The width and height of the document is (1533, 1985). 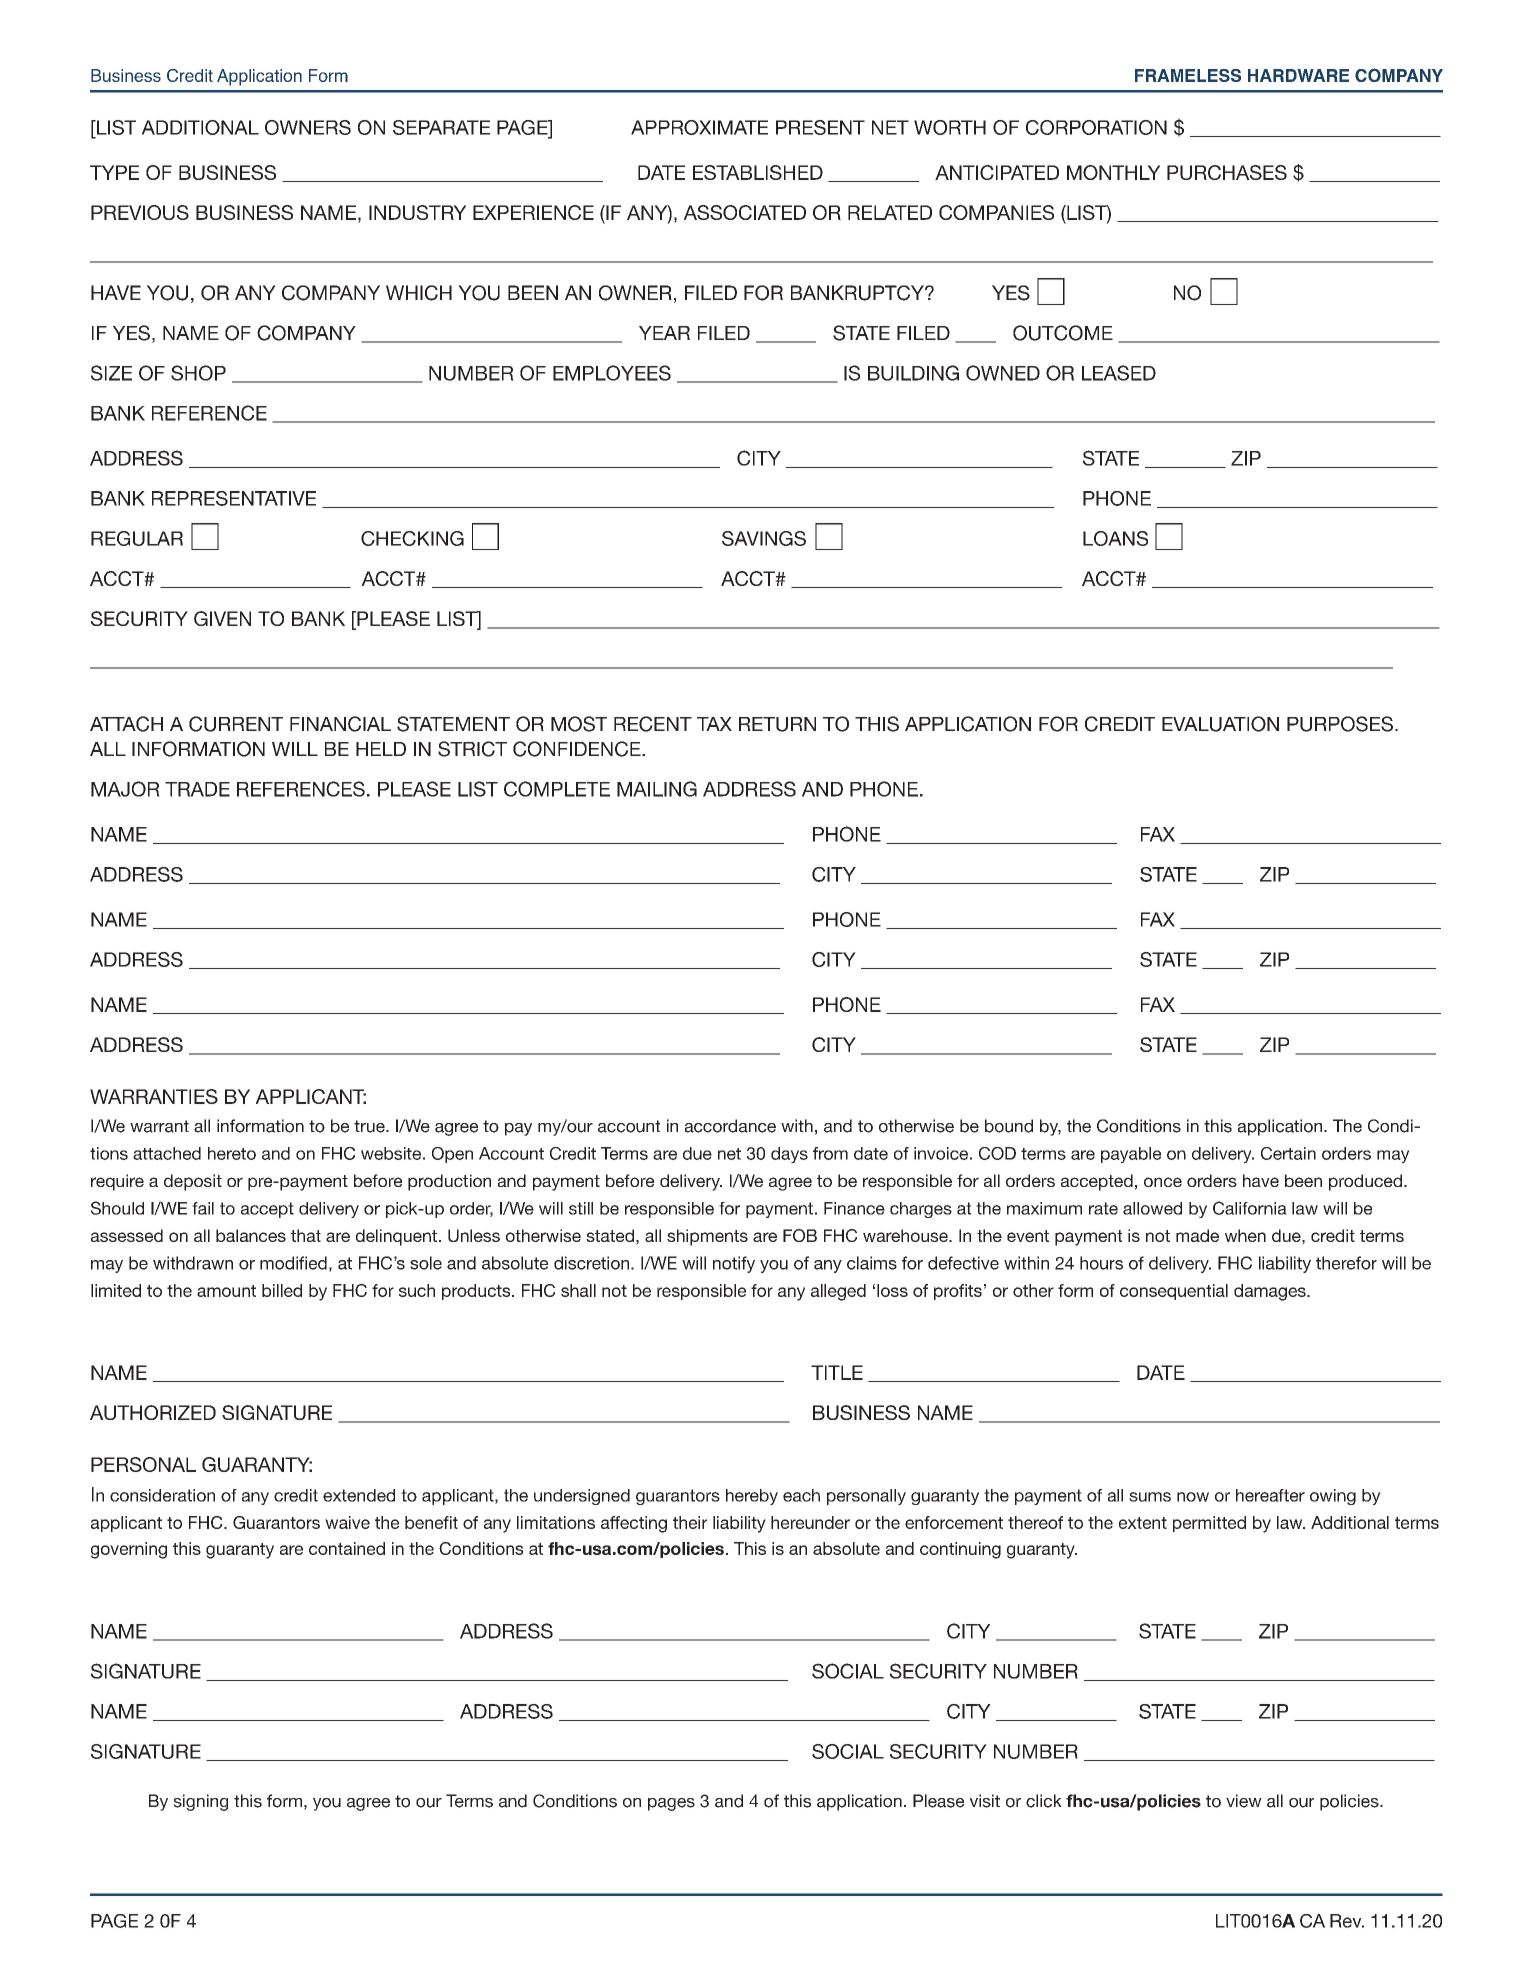 What do you see at coordinates (714, 724) in the document?
I see `TAX` at bounding box center [714, 724].
